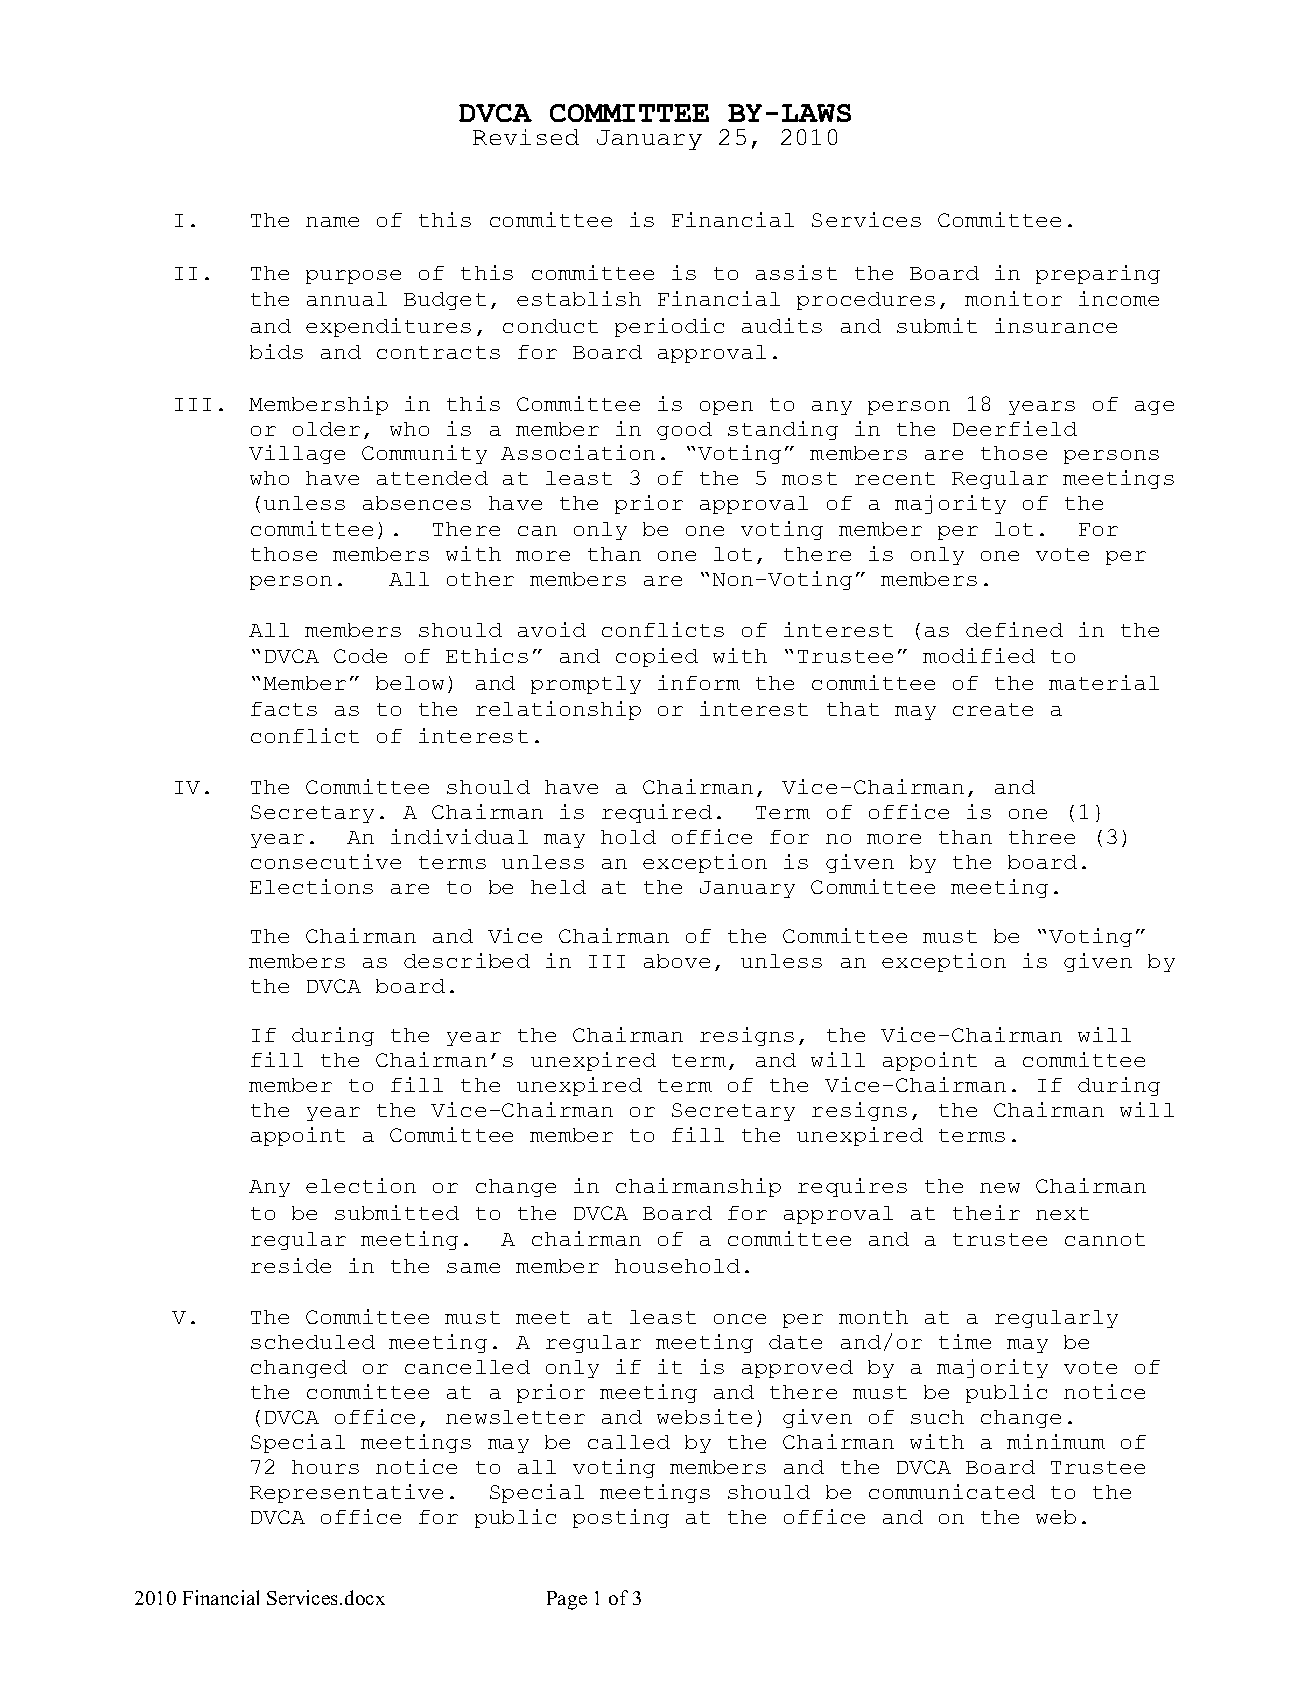  Describe the element at coordinates (424, 454) in the image. I see `Community` at that location.
